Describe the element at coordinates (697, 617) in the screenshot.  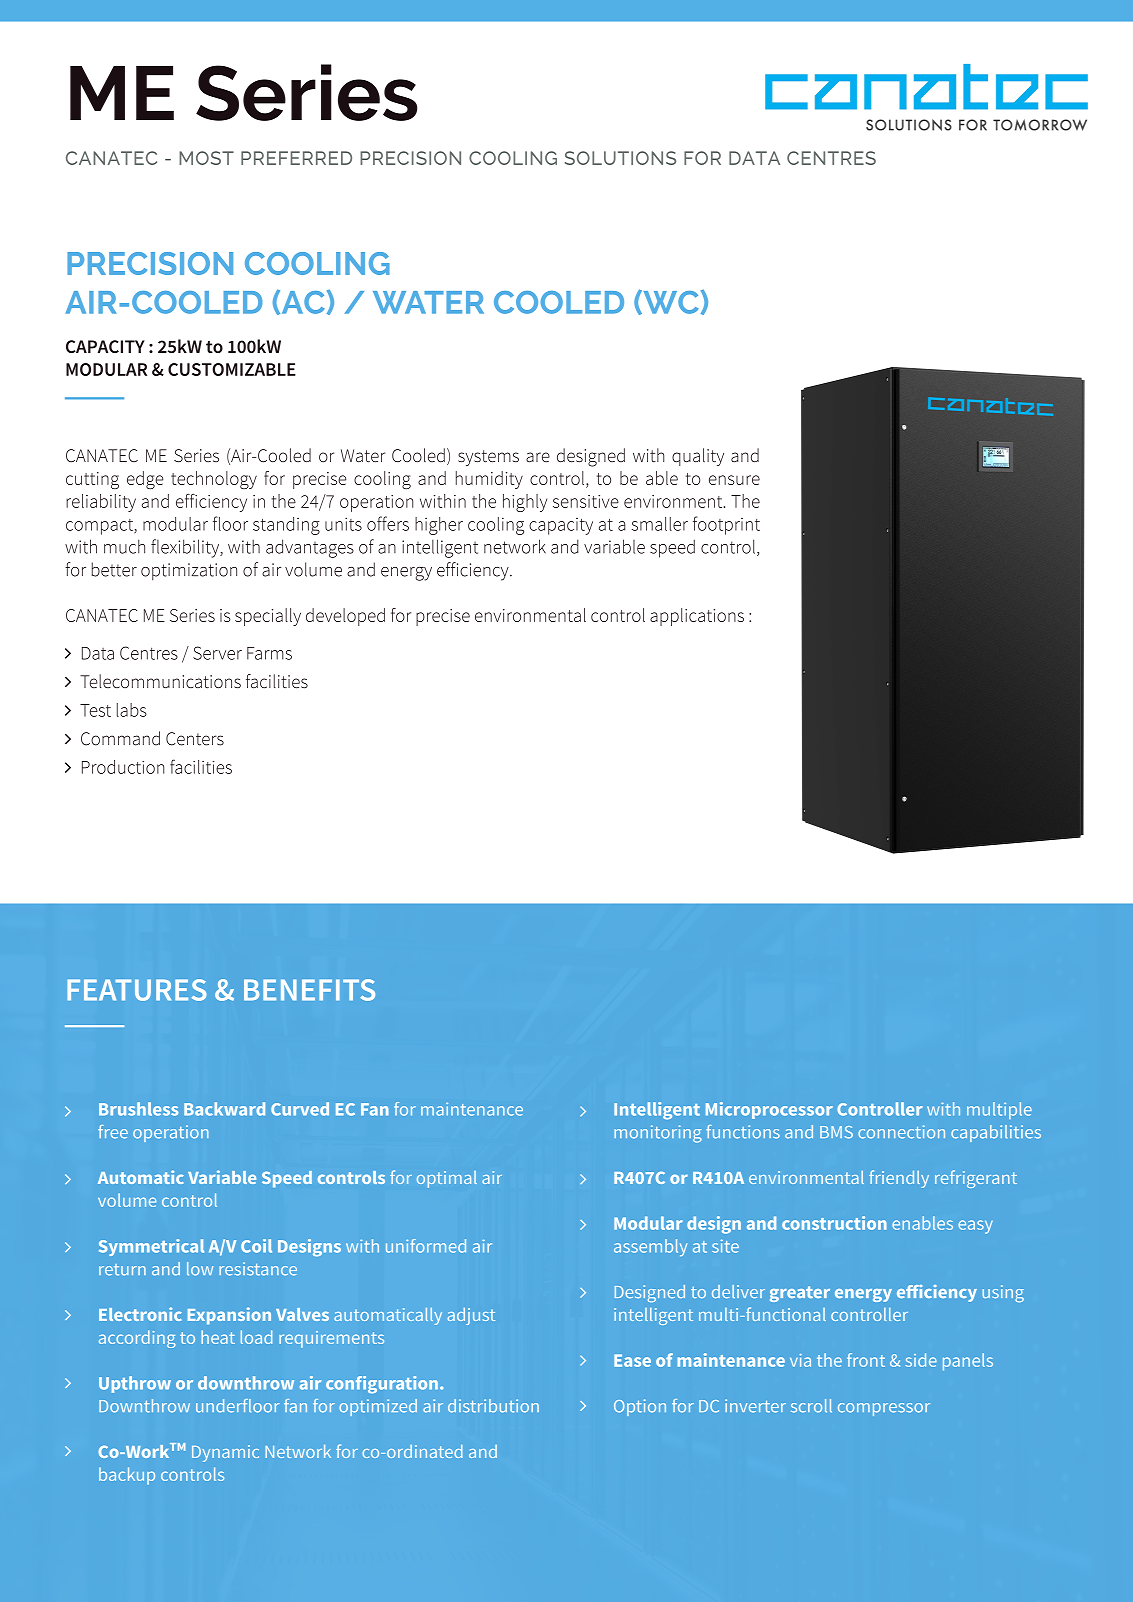
I see `applications` at that location.
